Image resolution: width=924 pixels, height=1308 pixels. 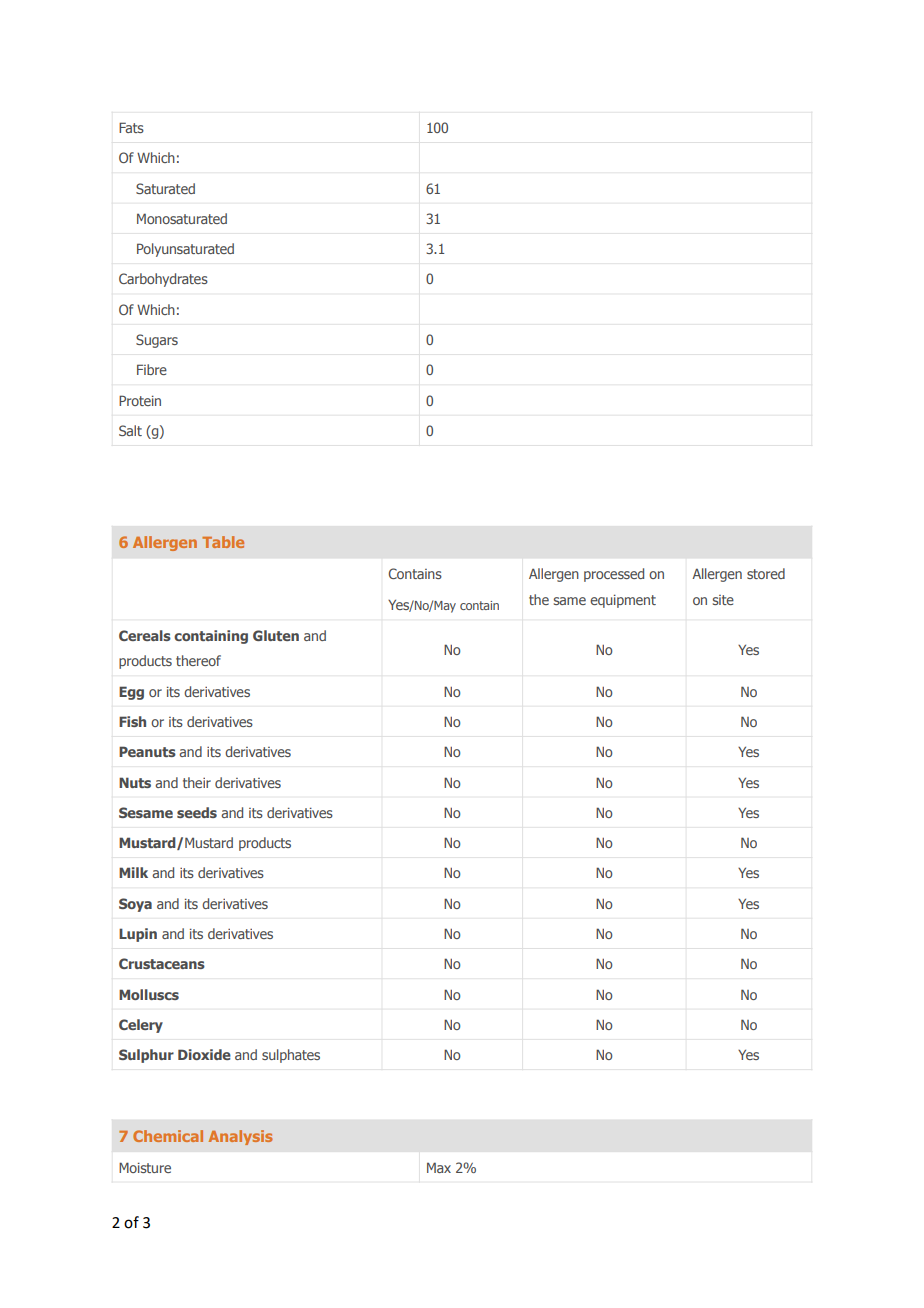 What do you see at coordinates (131, 127) in the document?
I see `Fats` at bounding box center [131, 127].
